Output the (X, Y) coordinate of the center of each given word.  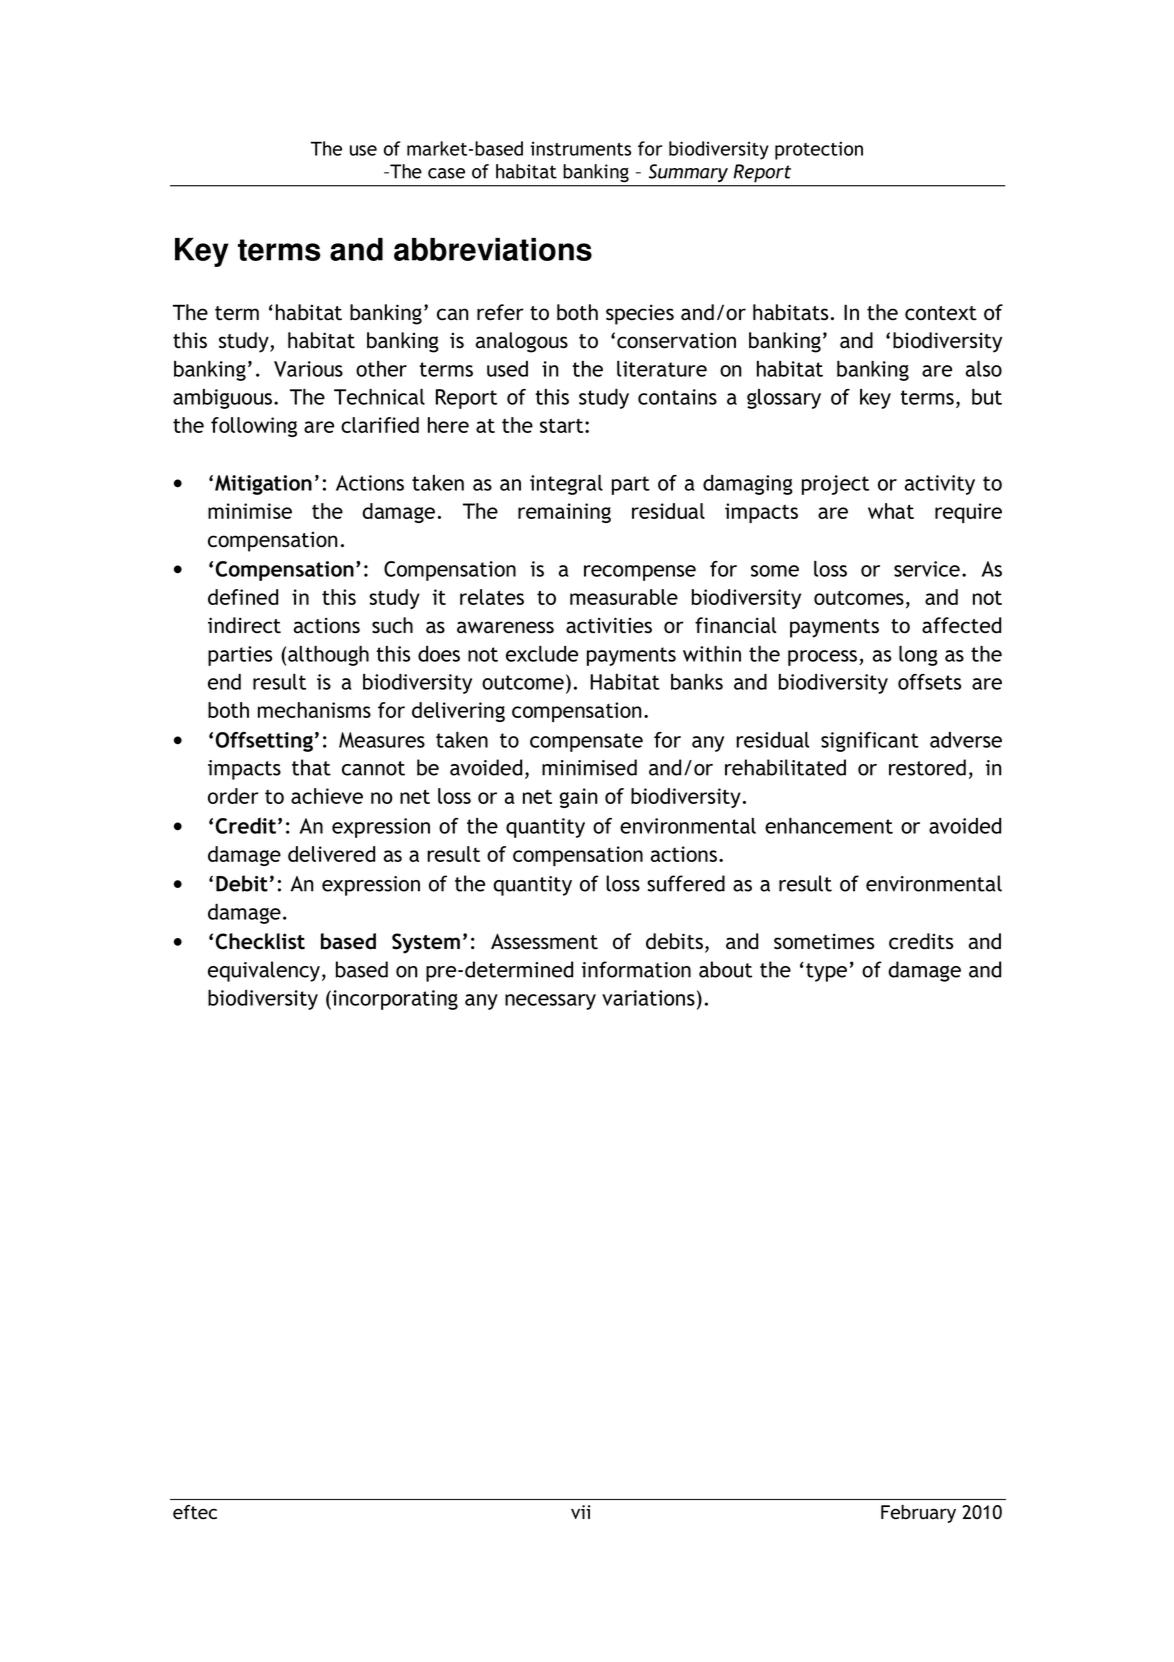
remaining (564, 513)
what (891, 511)
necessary (550, 1002)
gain (578, 798)
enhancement (829, 826)
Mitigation (263, 485)
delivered (331, 854)
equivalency (264, 971)
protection (819, 150)
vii (580, 1512)
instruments (580, 148)
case (446, 173)
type (826, 972)
